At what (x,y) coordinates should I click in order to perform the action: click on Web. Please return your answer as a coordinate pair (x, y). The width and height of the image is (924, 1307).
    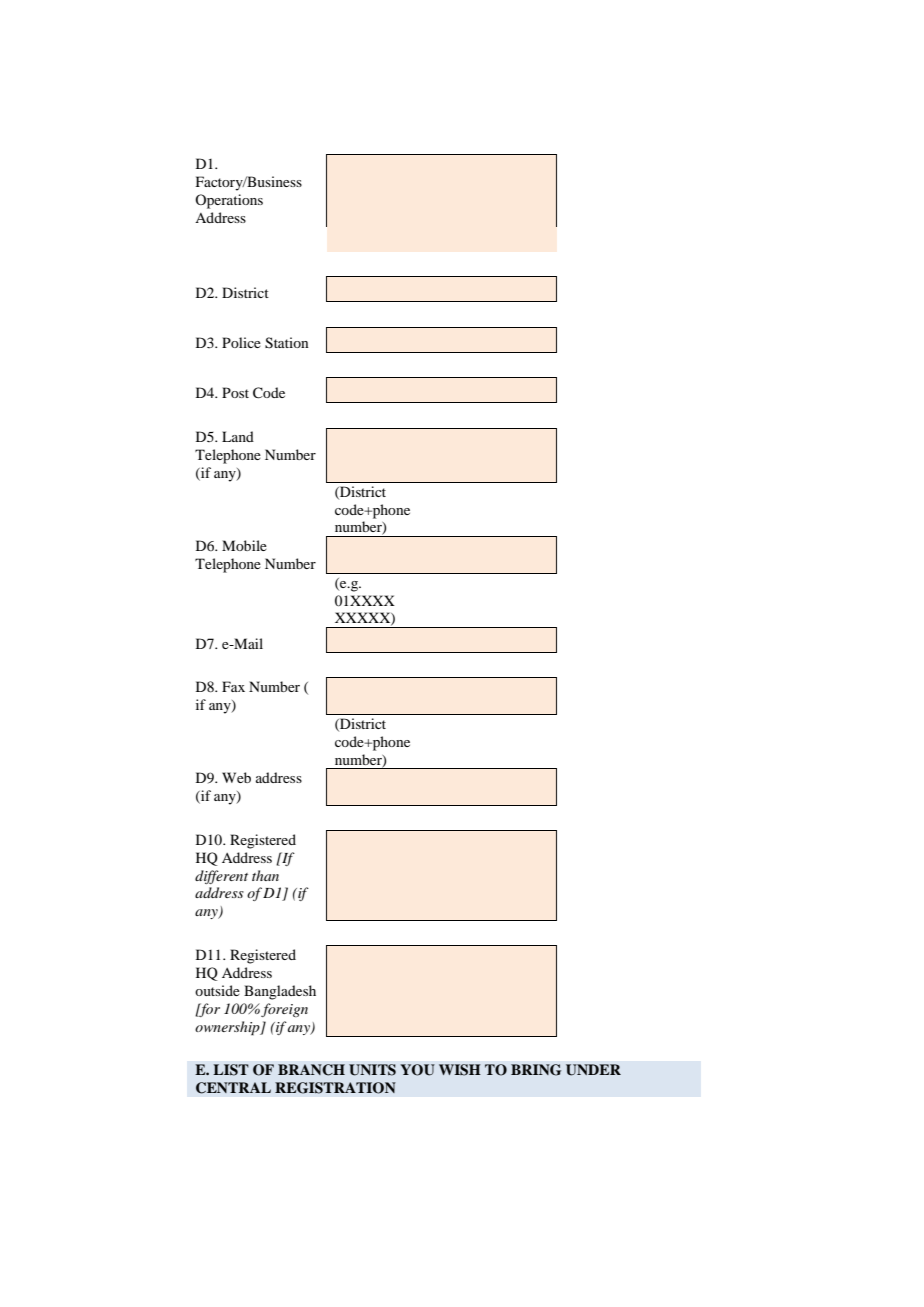
    Looking at the image, I should click on (236, 777).
